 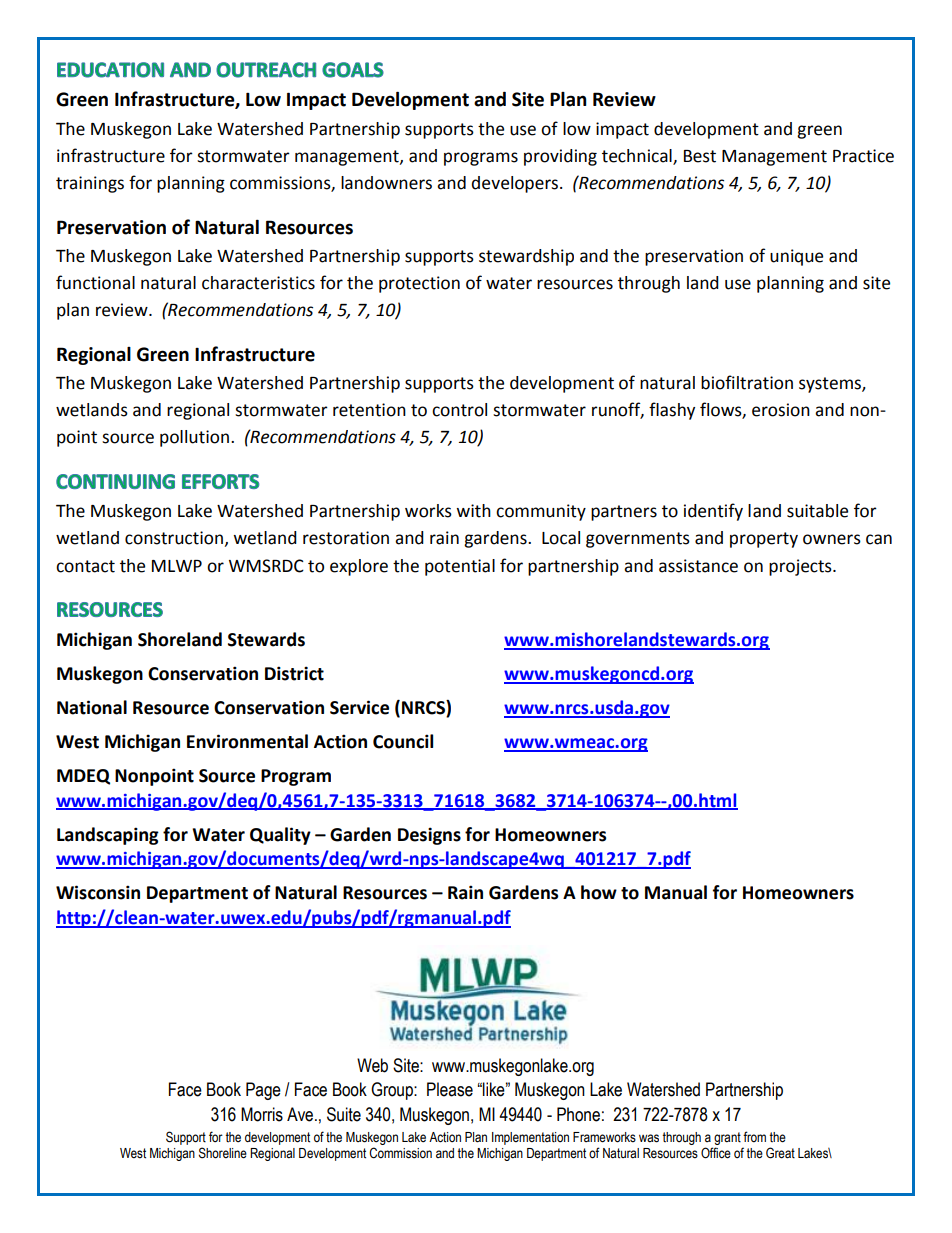 What do you see at coordinates (516, 184) in the screenshot?
I see `developers` at bounding box center [516, 184].
